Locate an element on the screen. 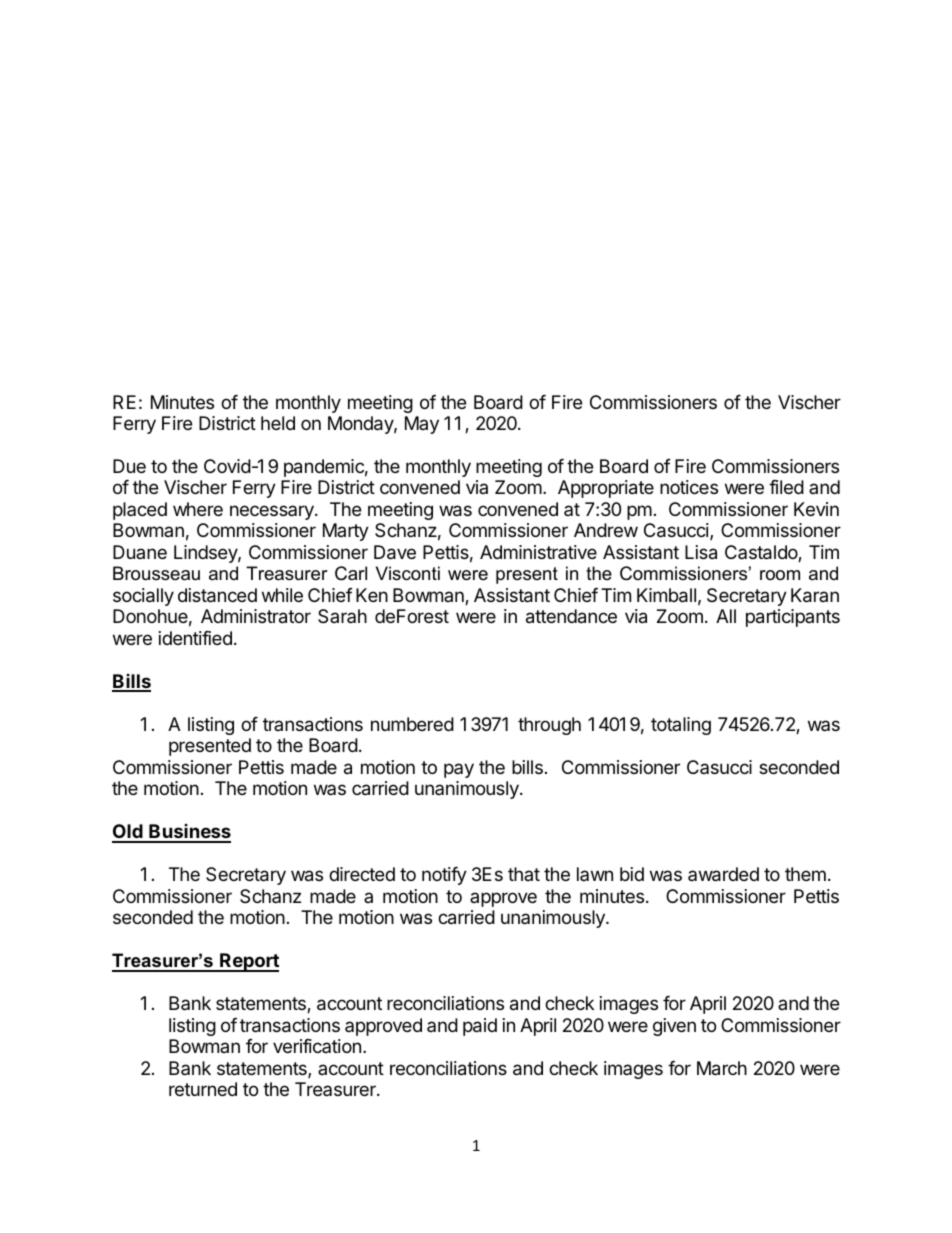  Old is located at coordinates (128, 833).
